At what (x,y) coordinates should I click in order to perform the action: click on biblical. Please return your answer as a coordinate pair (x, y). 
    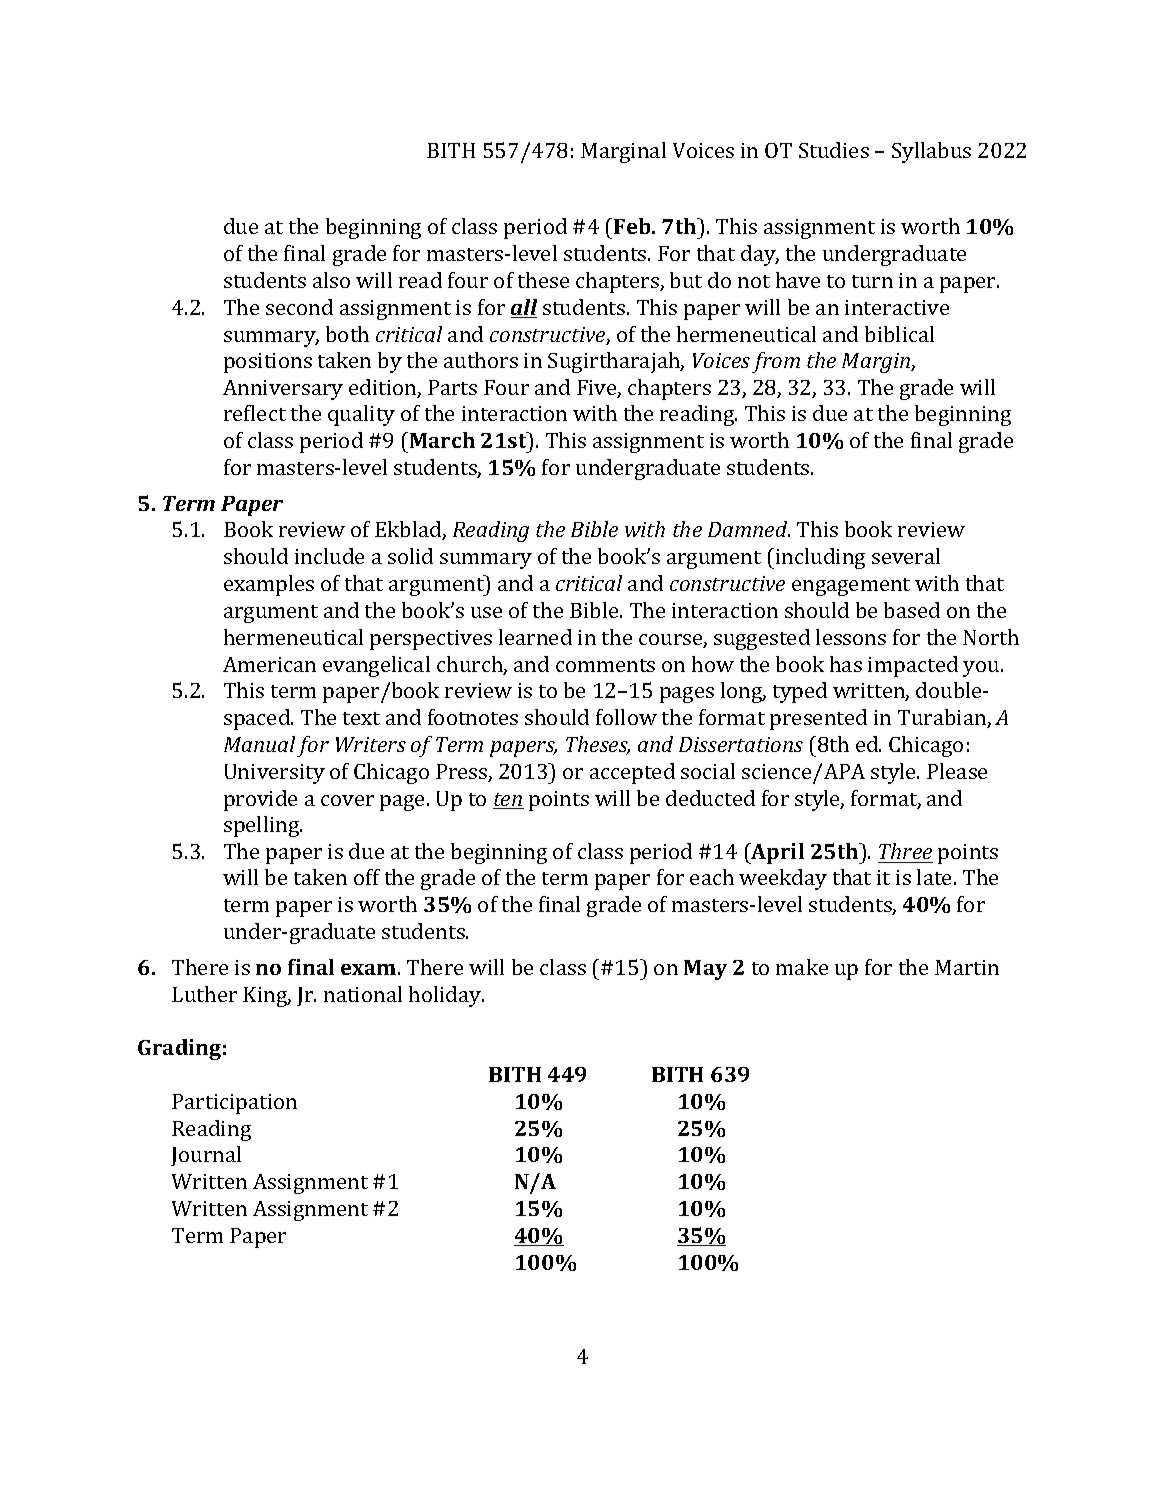
    Looking at the image, I should click on (899, 334).
